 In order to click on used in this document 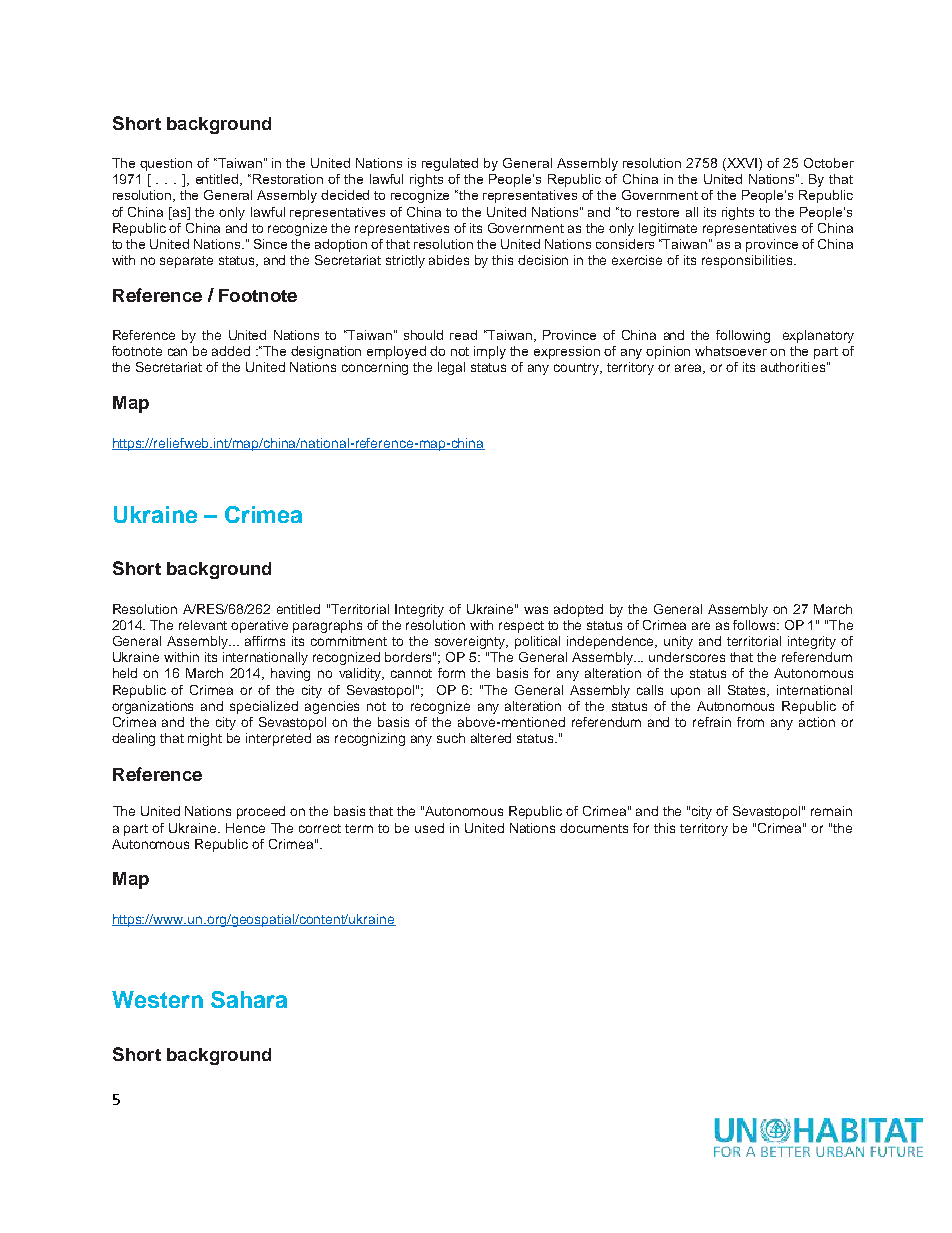, I will do `click(429, 828)`.
